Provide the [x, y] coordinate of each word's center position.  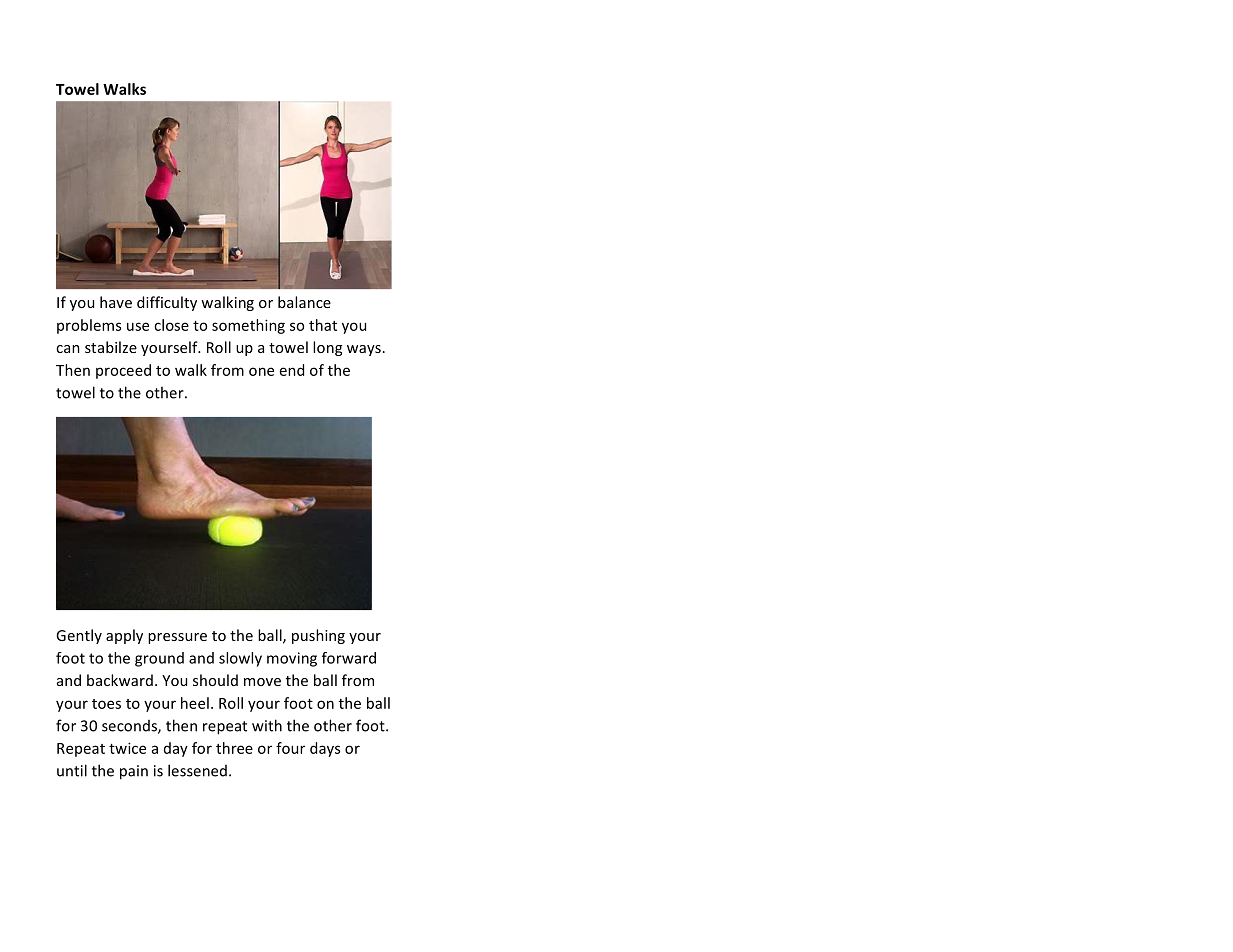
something [248, 326]
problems [89, 326]
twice [127, 748]
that [323, 325]
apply [124, 636]
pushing [318, 636]
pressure [177, 638]
